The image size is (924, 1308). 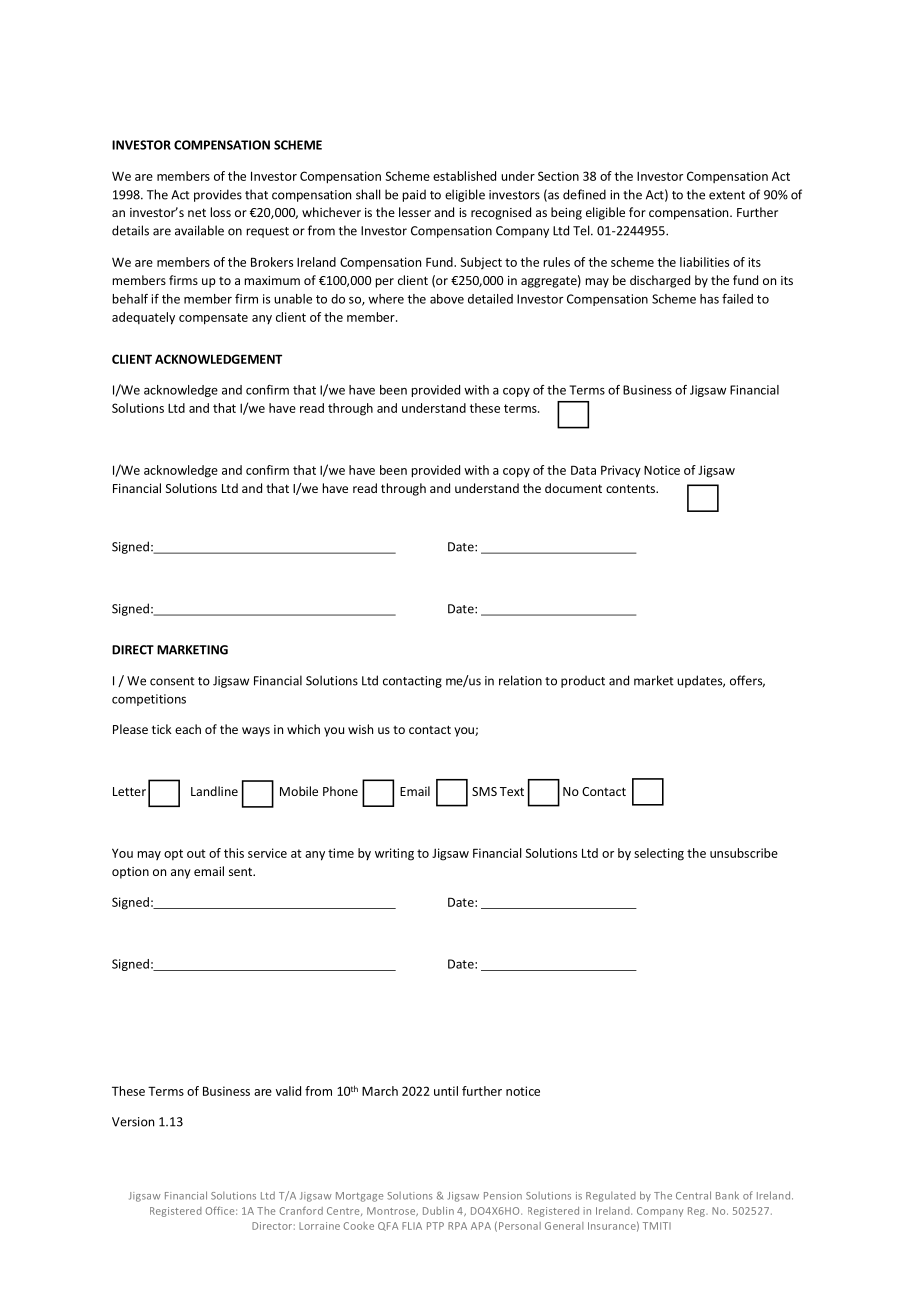 I want to click on writing, so click(x=394, y=854).
